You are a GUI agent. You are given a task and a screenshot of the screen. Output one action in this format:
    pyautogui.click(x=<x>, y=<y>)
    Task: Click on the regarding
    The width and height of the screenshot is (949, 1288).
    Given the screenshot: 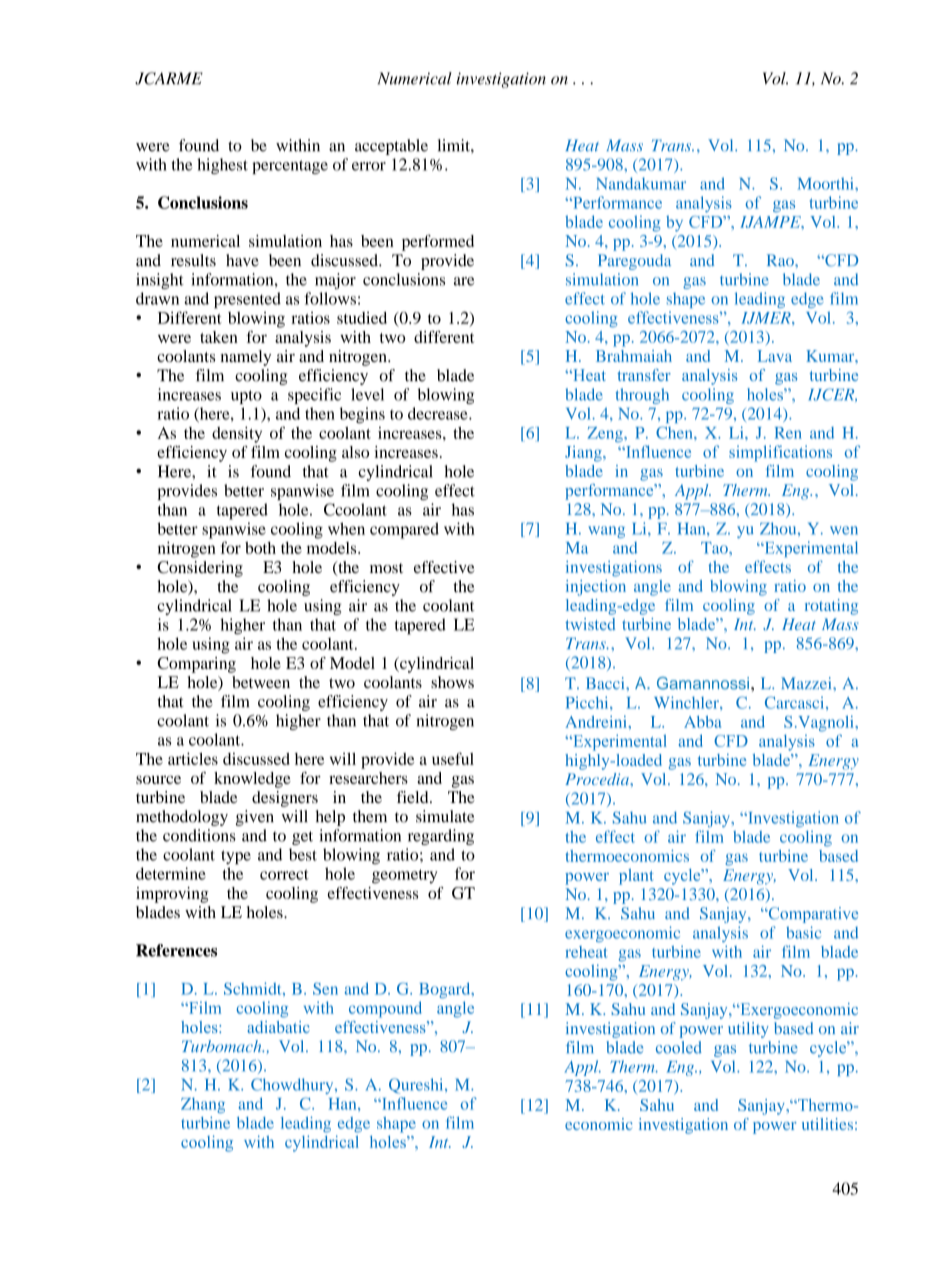 What is the action you would take?
    pyautogui.click(x=441, y=837)
